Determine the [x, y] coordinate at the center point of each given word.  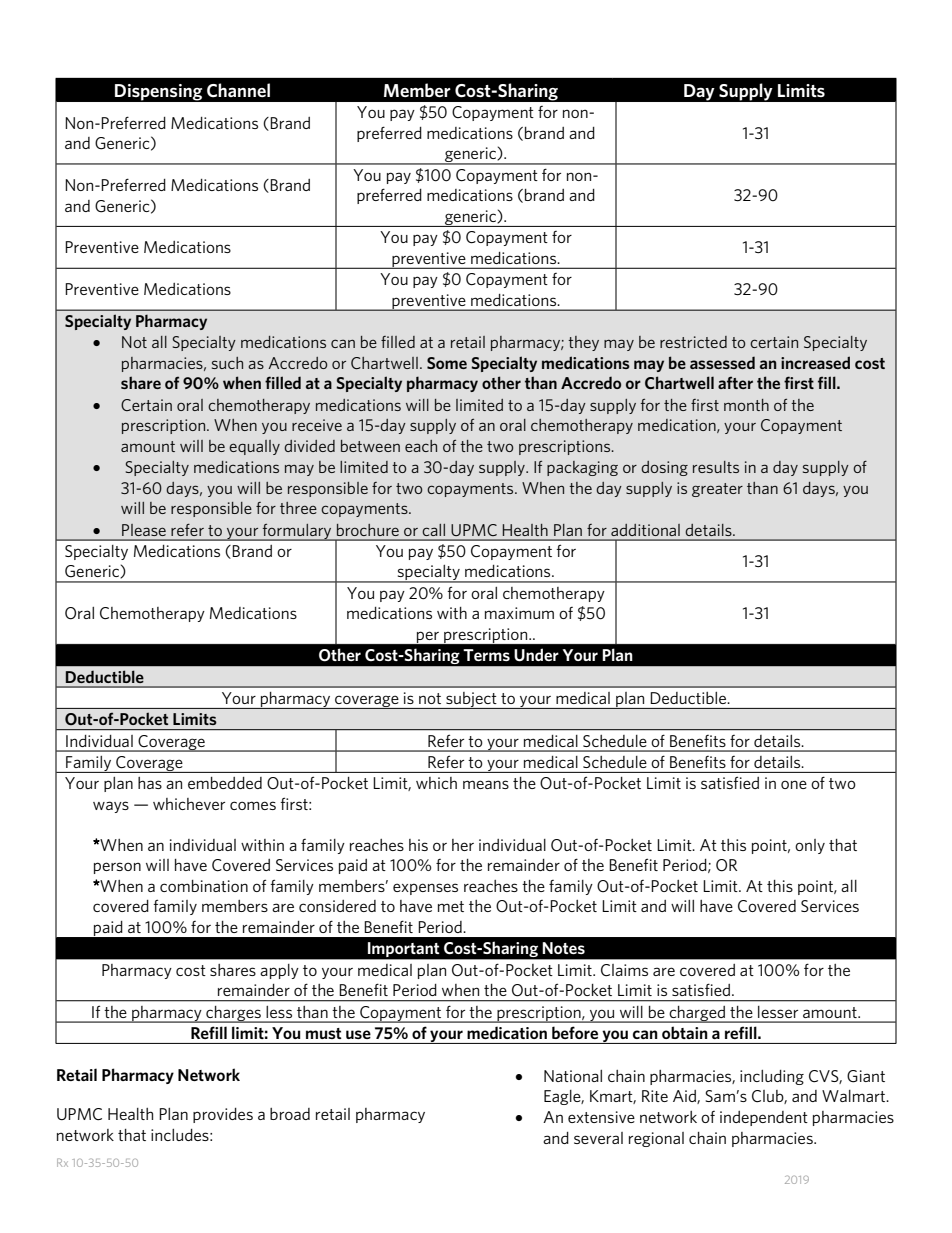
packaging [582, 468]
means [486, 784]
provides [223, 1115]
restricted [693, 342]
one [794, 784]
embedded [225, 783]
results [716, 467]
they [583, 343]
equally [254, 447]
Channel [238, 90]
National [573, 1076]
